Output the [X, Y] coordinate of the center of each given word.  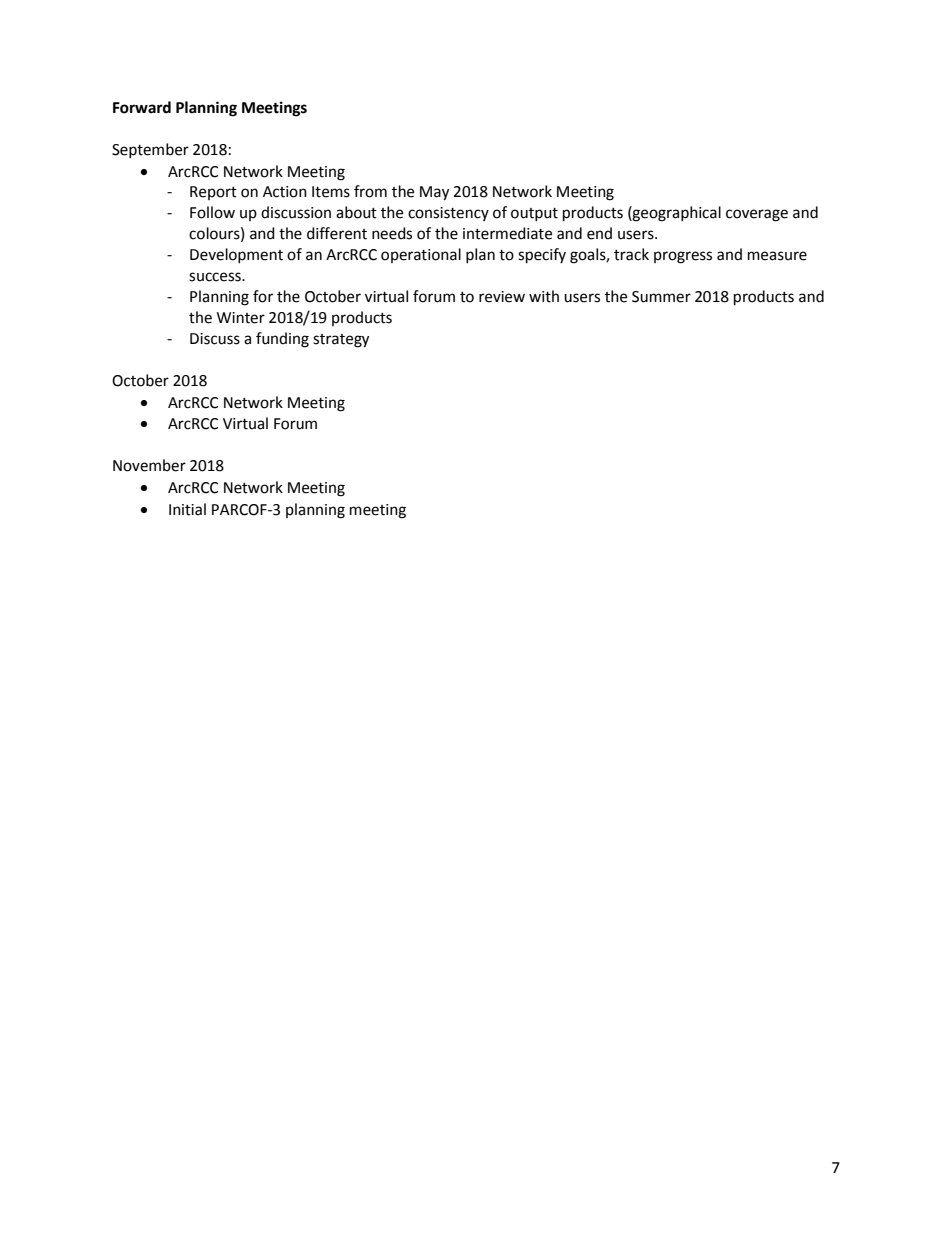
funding [282, 340]
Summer [661, 297]
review [502, 297]
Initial [187, 509]
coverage [757, 215]
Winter [241, 318]
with [544, 296]
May [434, 193]
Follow [212, 212]
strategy [341, 341]
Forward [142, 107]
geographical [676, 214]
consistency [448, 214]
